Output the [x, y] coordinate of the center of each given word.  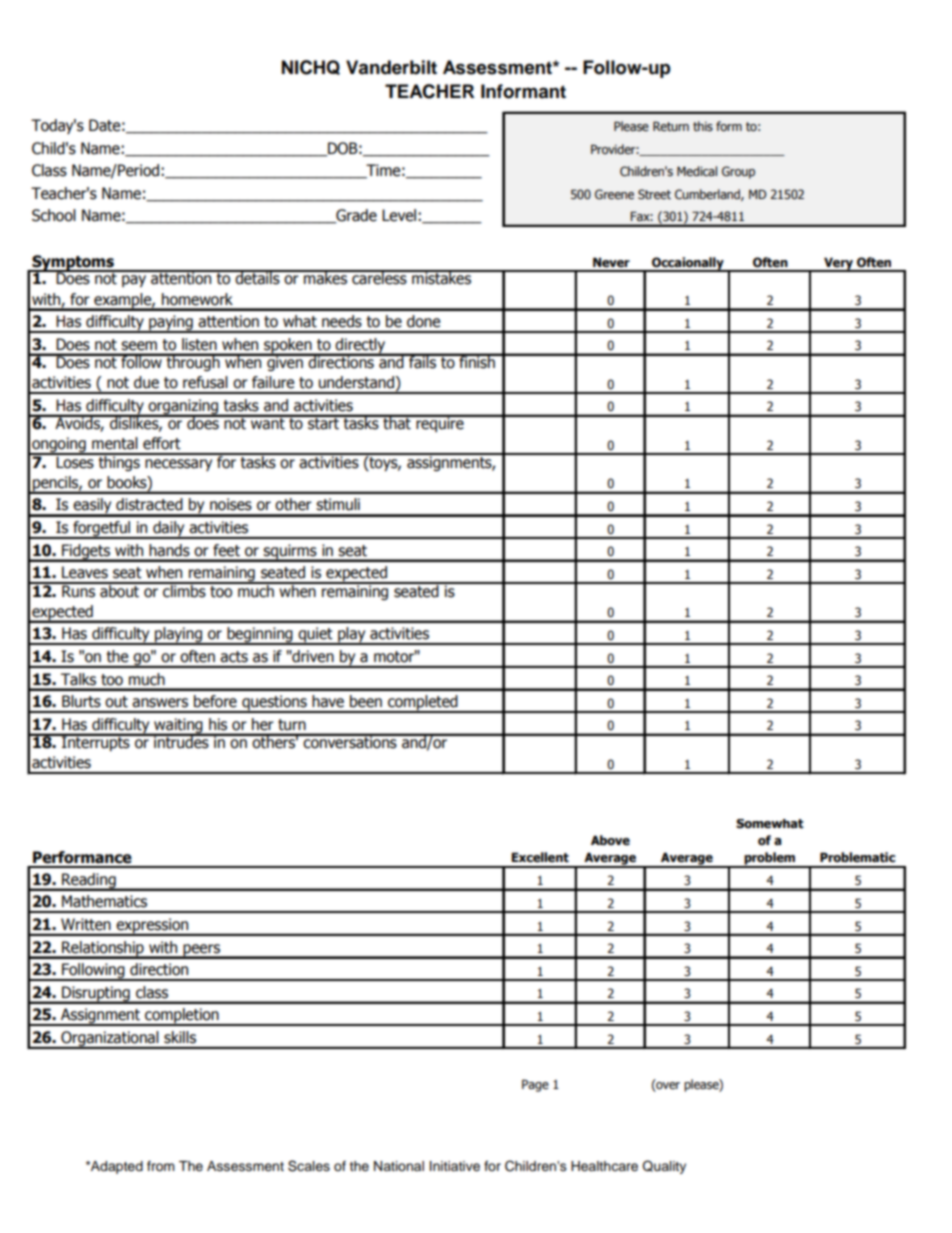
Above [610, 840]
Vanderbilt [391, 67]
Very [838, 264]
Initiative [455, 1166]
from [161, 1166]
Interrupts [96, 742]
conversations [350, 741]
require [440, 423]
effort [162, 443]
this [703, 126]
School [54, 215]
